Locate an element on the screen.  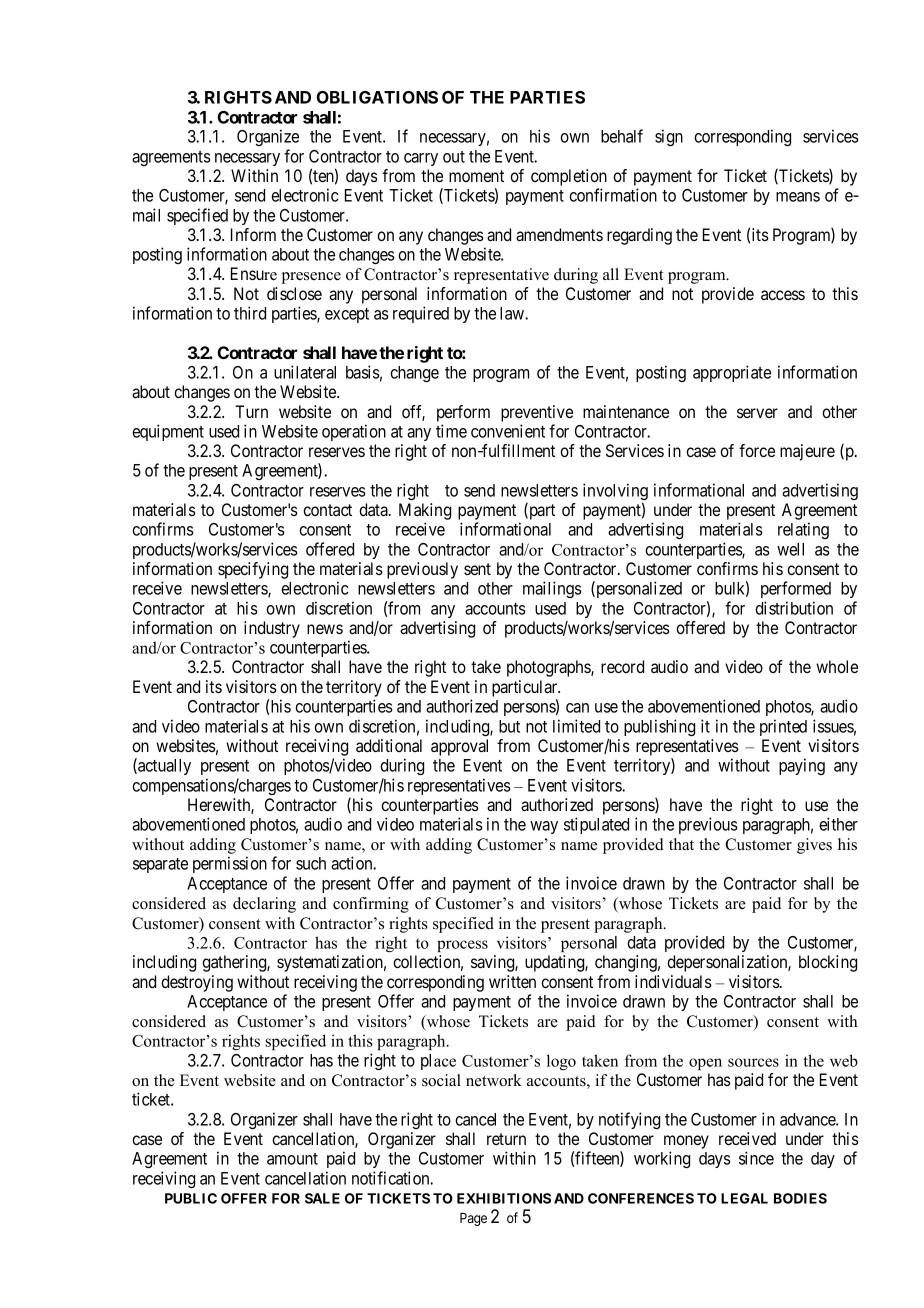
contact is located at coordinates (327, 510).
